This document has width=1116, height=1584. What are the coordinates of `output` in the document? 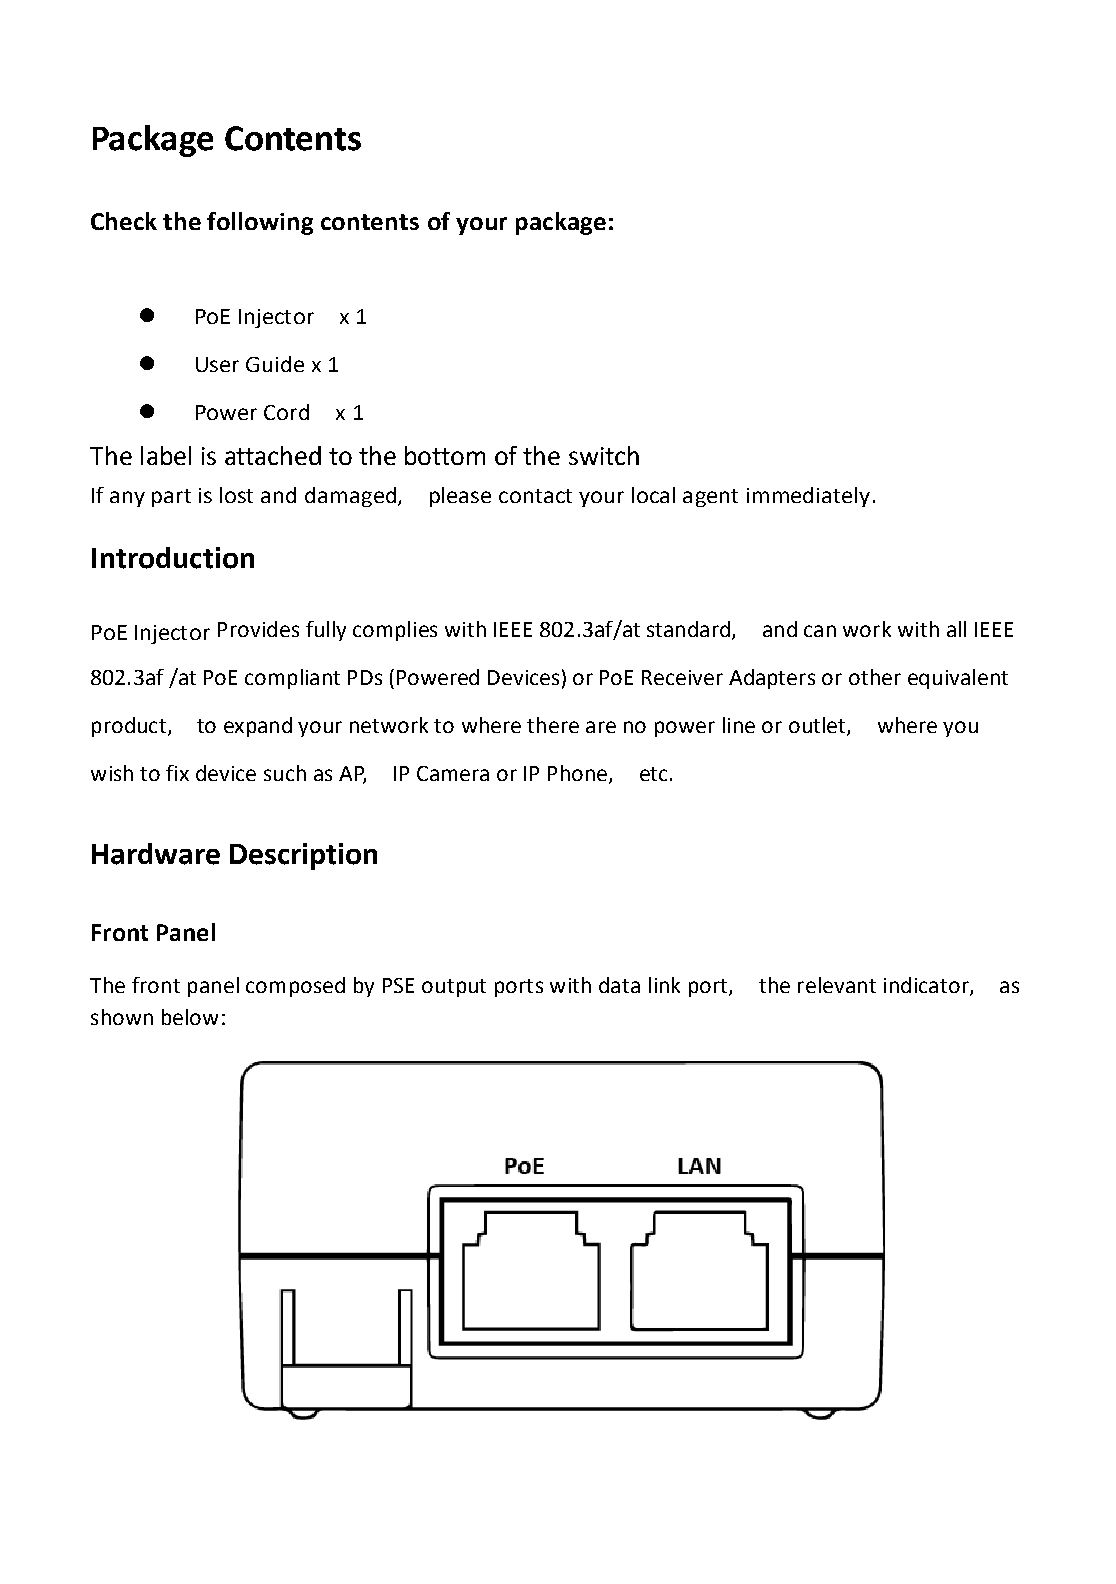 It's located at (454, 988).
